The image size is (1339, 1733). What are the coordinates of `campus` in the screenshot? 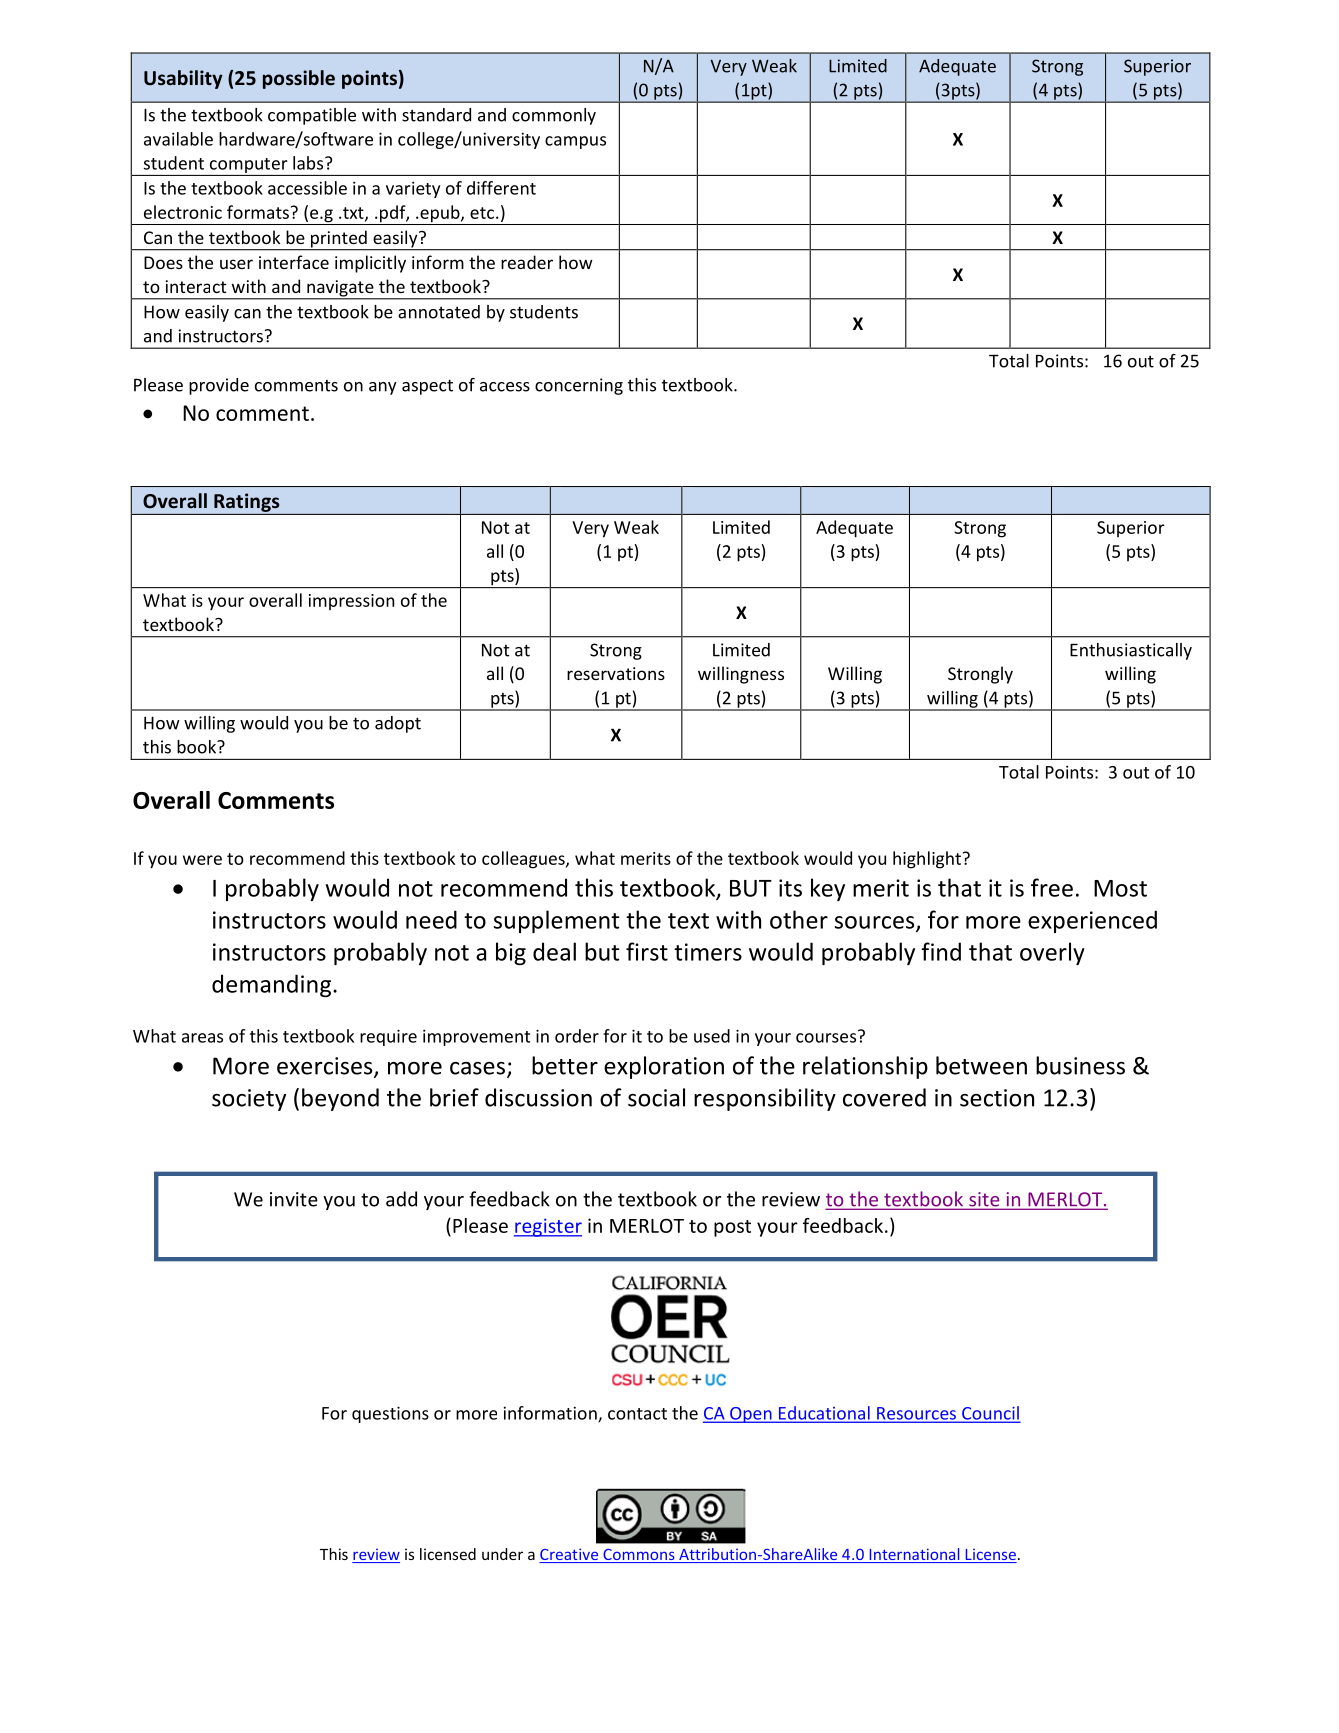 It's located at (575, 142).
